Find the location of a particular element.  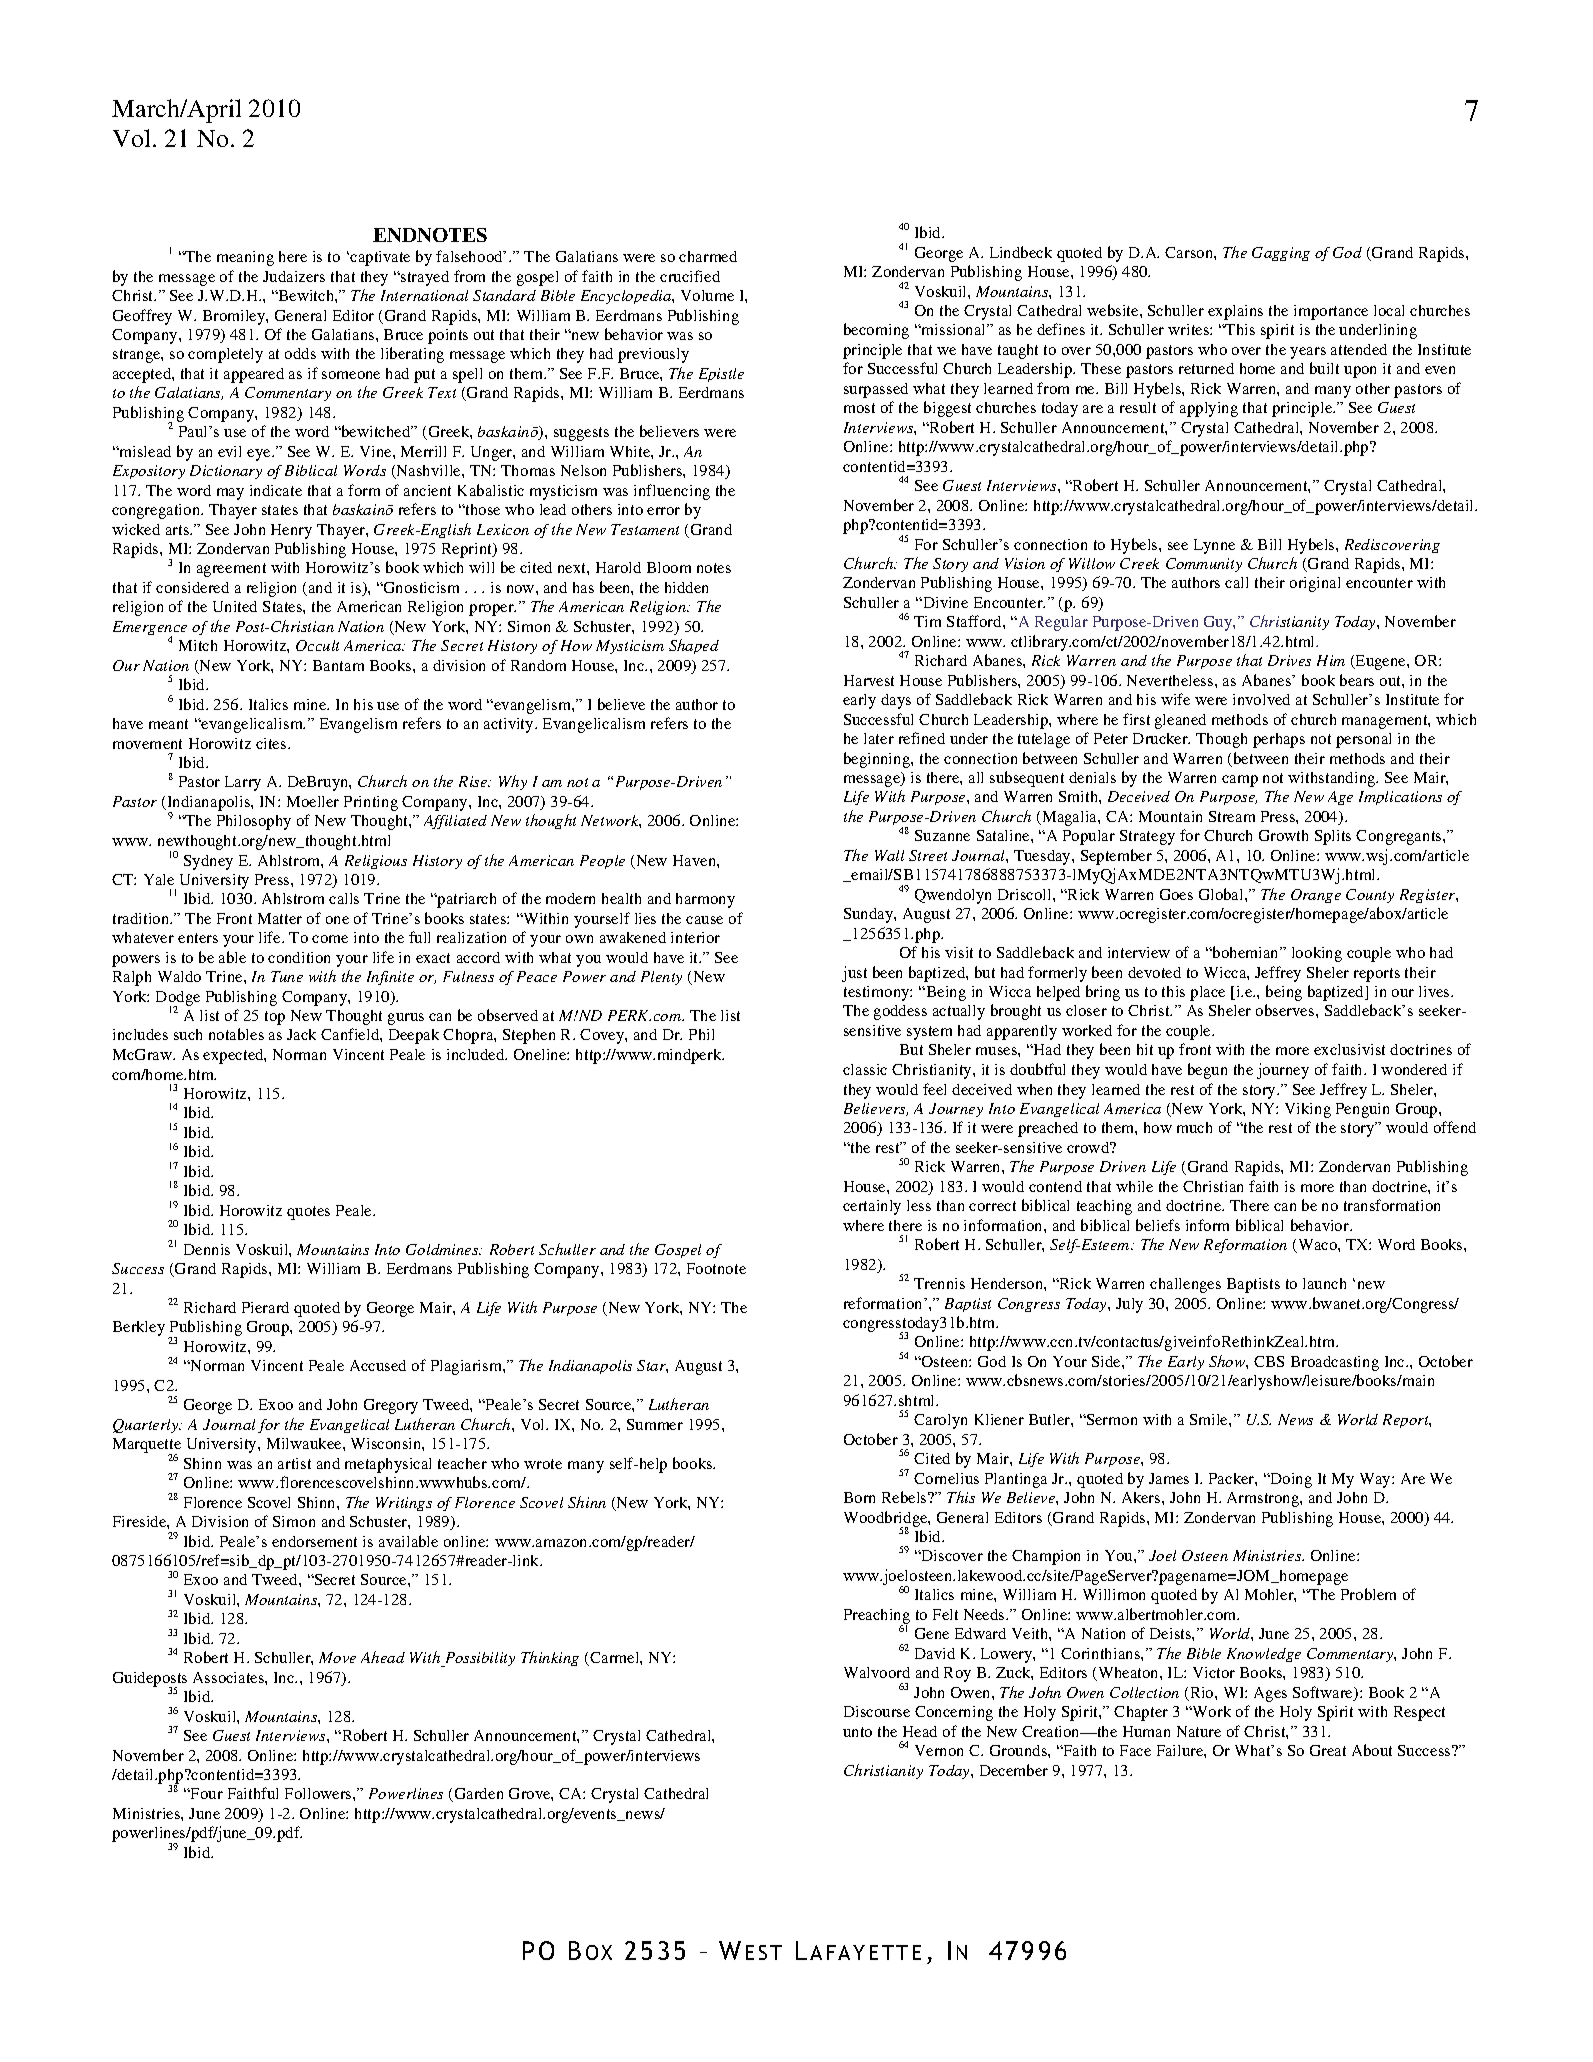

meaning is located at coordinates (245, 258).
